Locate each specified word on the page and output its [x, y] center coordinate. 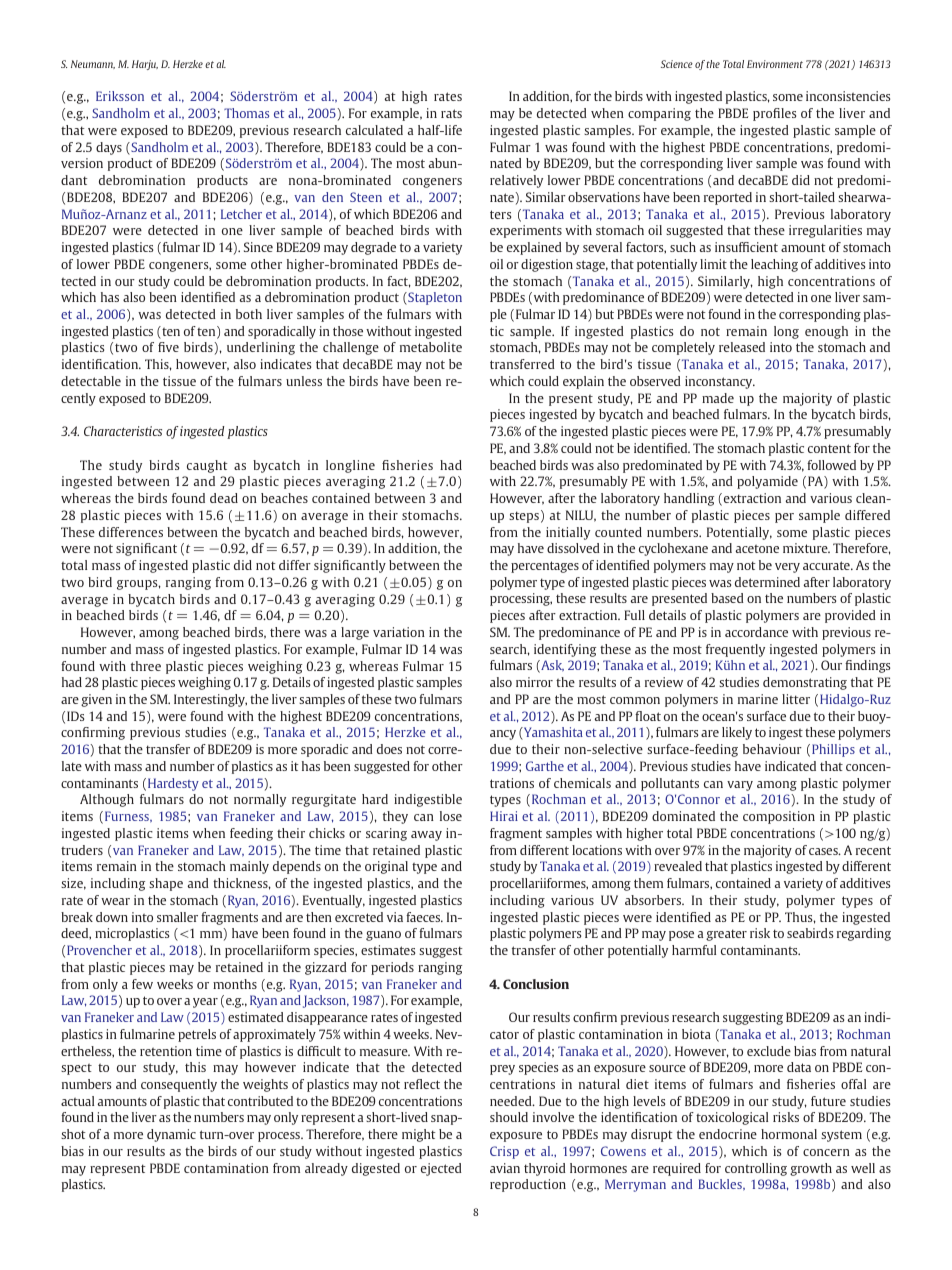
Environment [775, 64]
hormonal [789, 1134]
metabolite [431, 347]
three [146, 666]
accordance [756, 632]
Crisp [504, 1152]
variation [399, 632]
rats [451, 113]
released [742, 347]
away [426, 836]
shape [166, 884]
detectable [91, 381]
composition [779, 817]
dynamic [171, 1135]
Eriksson [120, 96]
